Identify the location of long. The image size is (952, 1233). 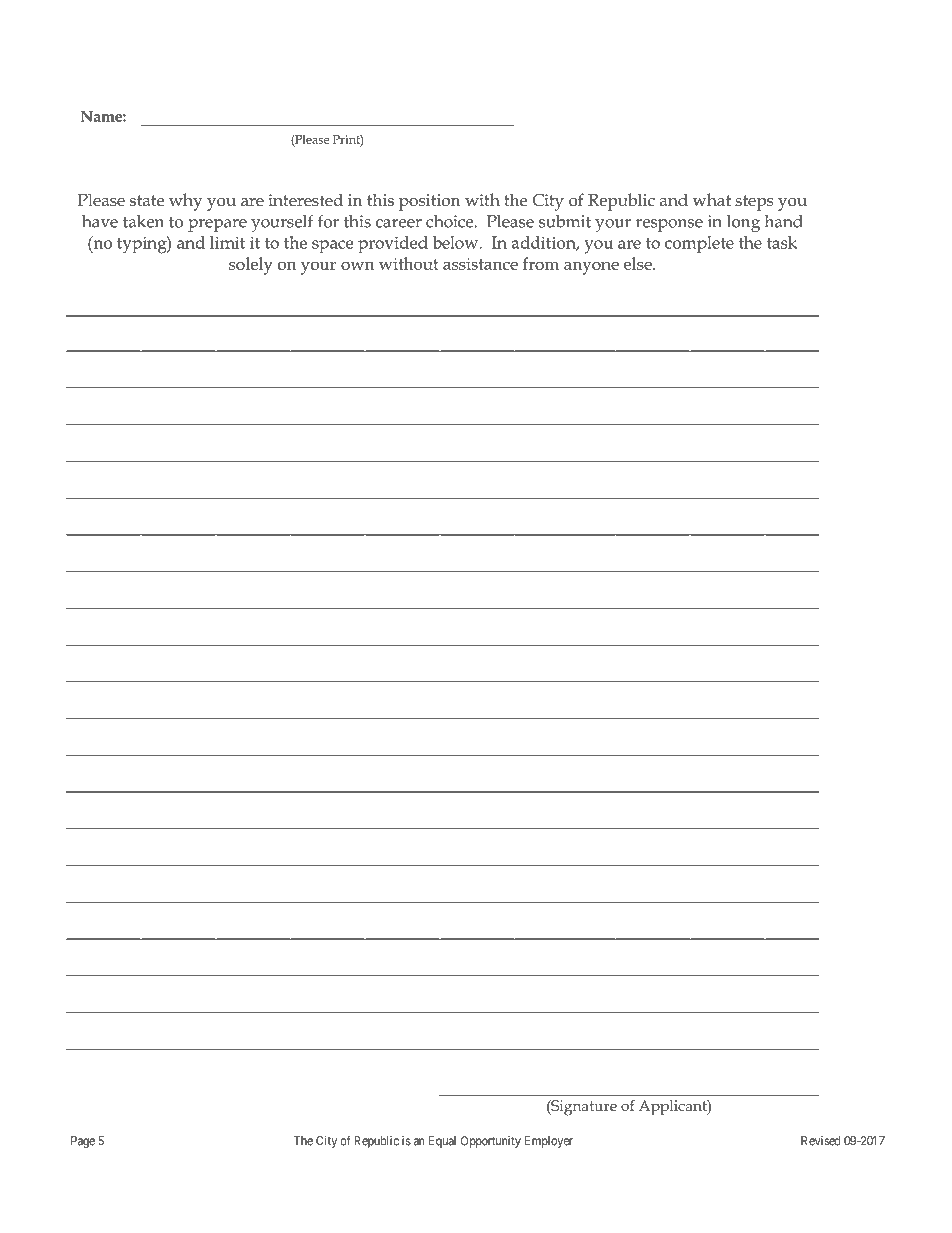
(743, 223).
